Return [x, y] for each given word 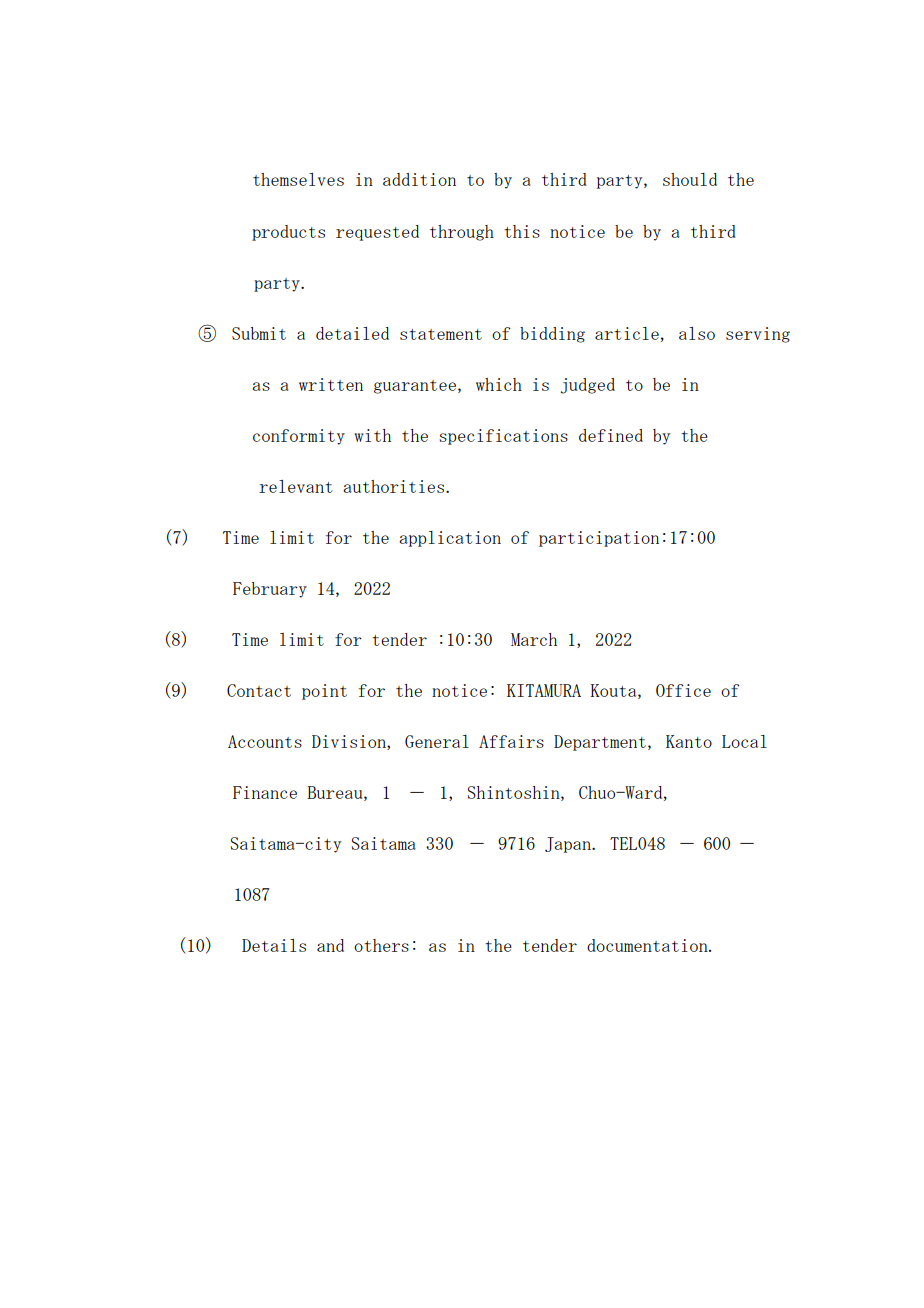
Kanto [689, 741]
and [330, 945]
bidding [552, 335]
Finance [265, 792]
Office [683, 690]
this [522, 231]
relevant [295, 486]
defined [611, 435]
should [690, 179]
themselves [298, 179]
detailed [352, 333]
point [324, 692]
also [697, 333]
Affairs [511, 741]
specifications [503, 437]
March [534, 639]
